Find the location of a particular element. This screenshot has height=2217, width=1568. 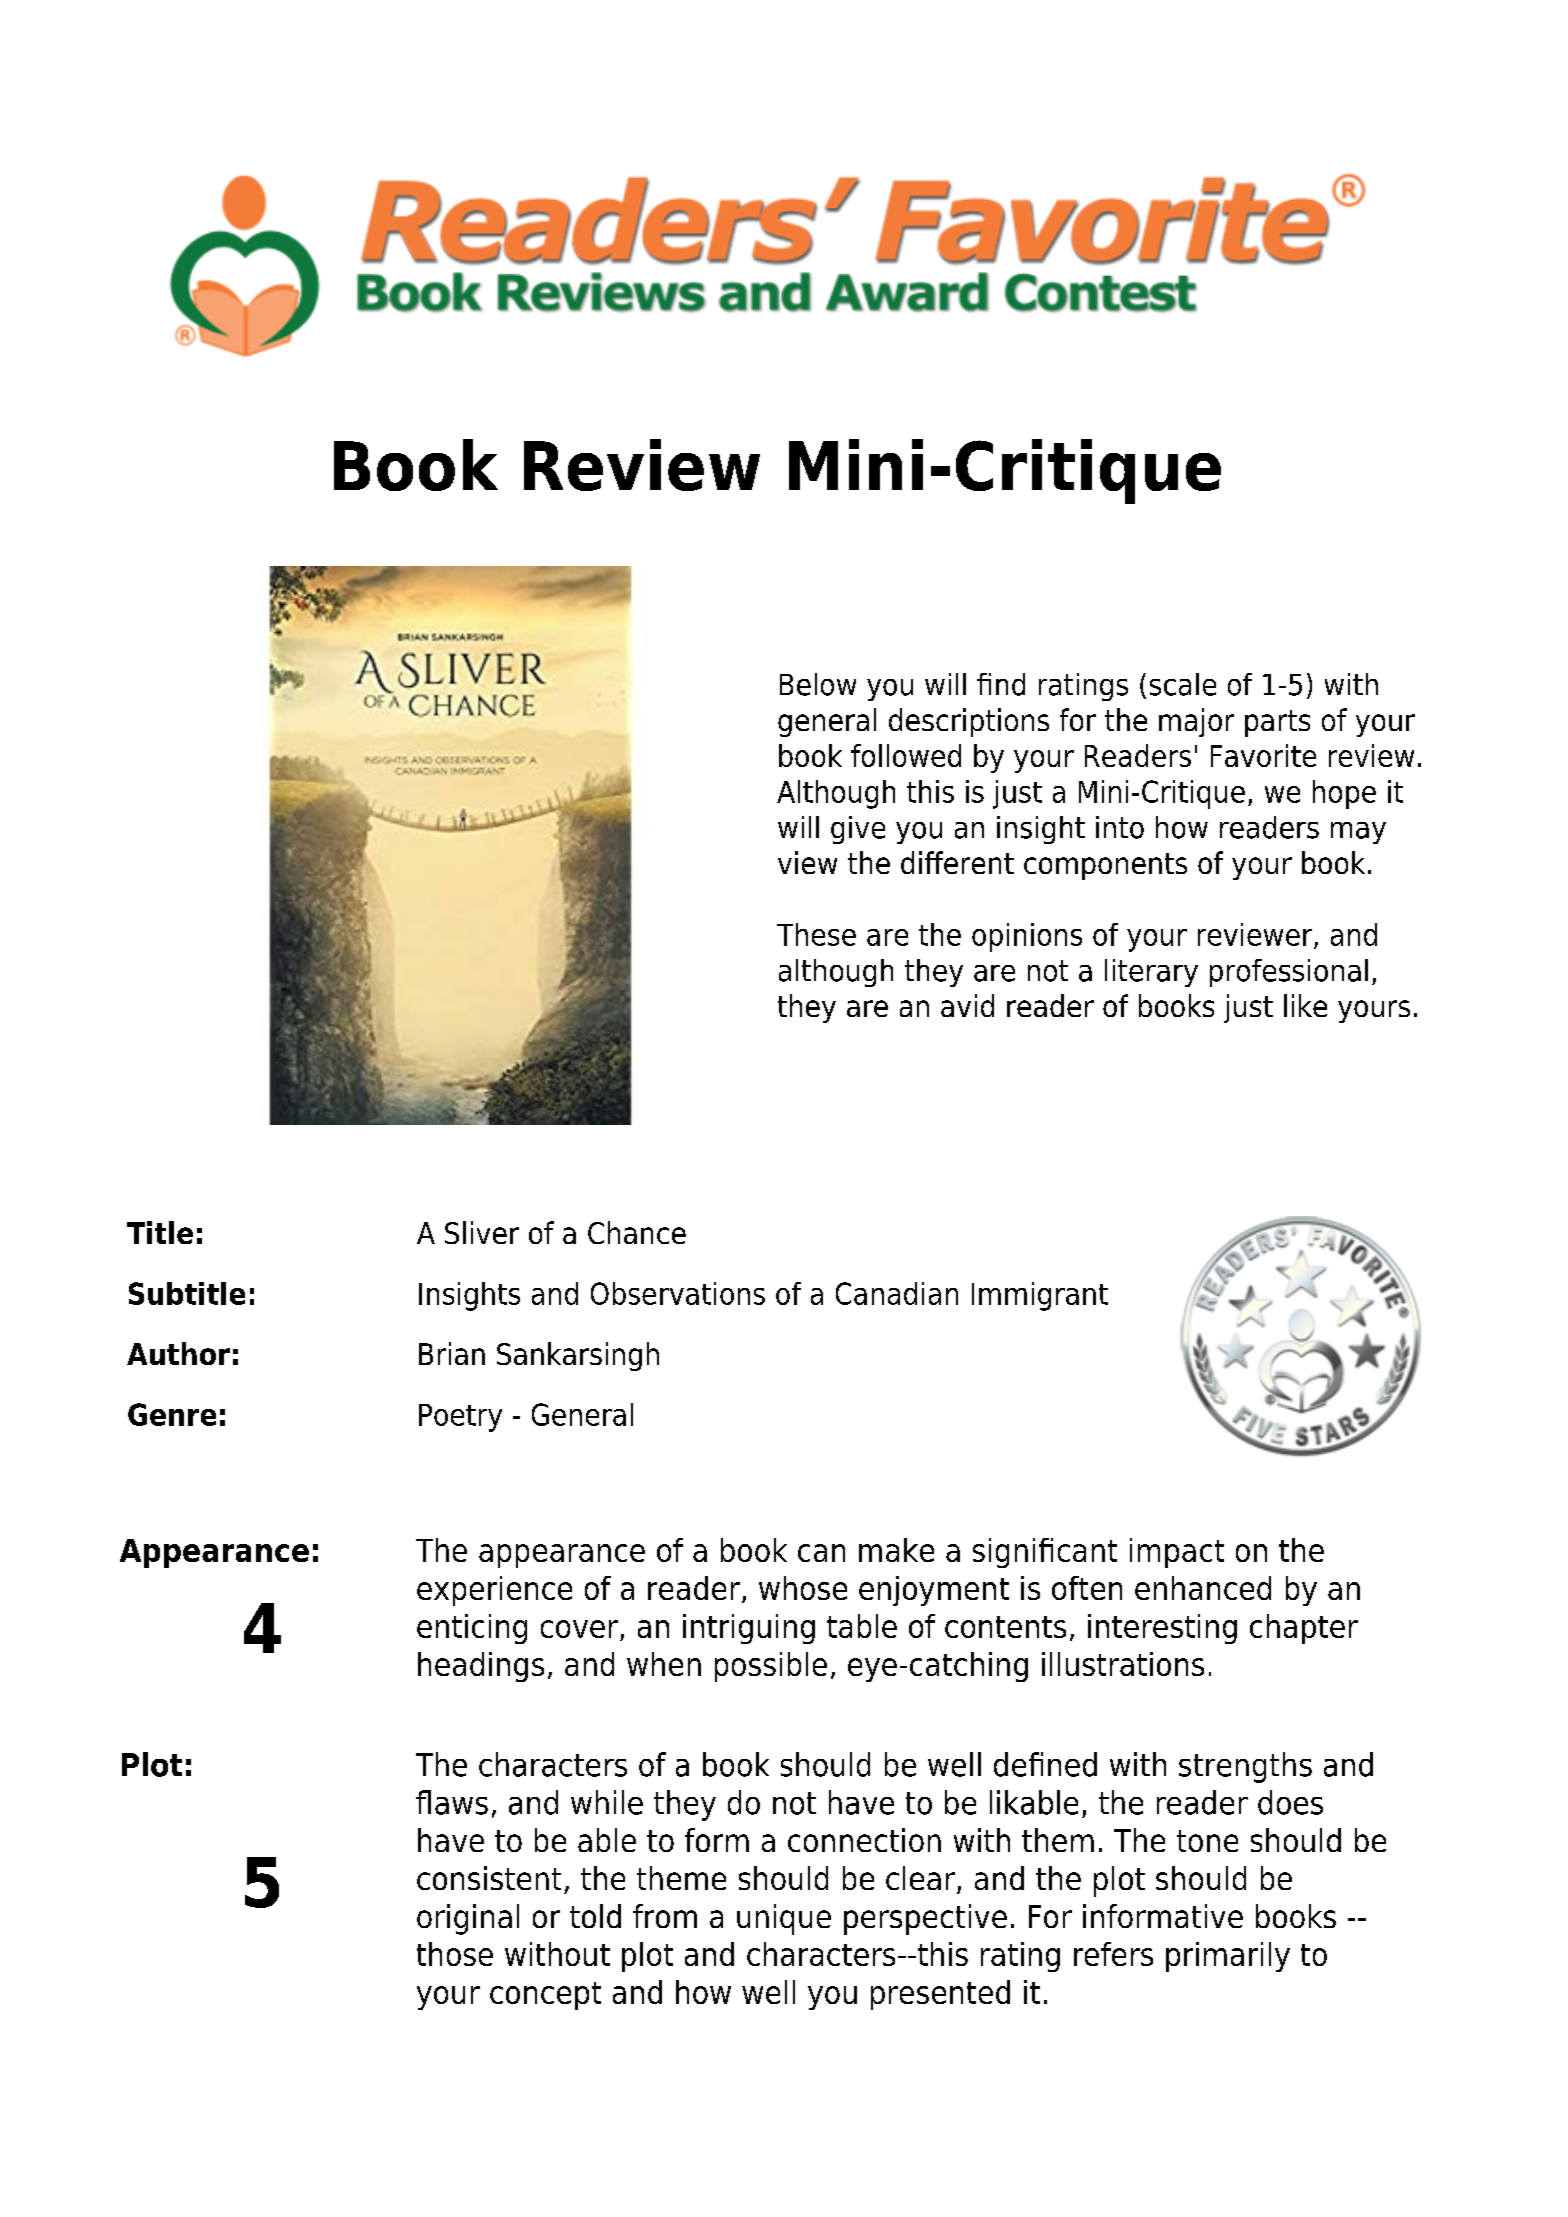

Below is located at coordinates (818, 684).
